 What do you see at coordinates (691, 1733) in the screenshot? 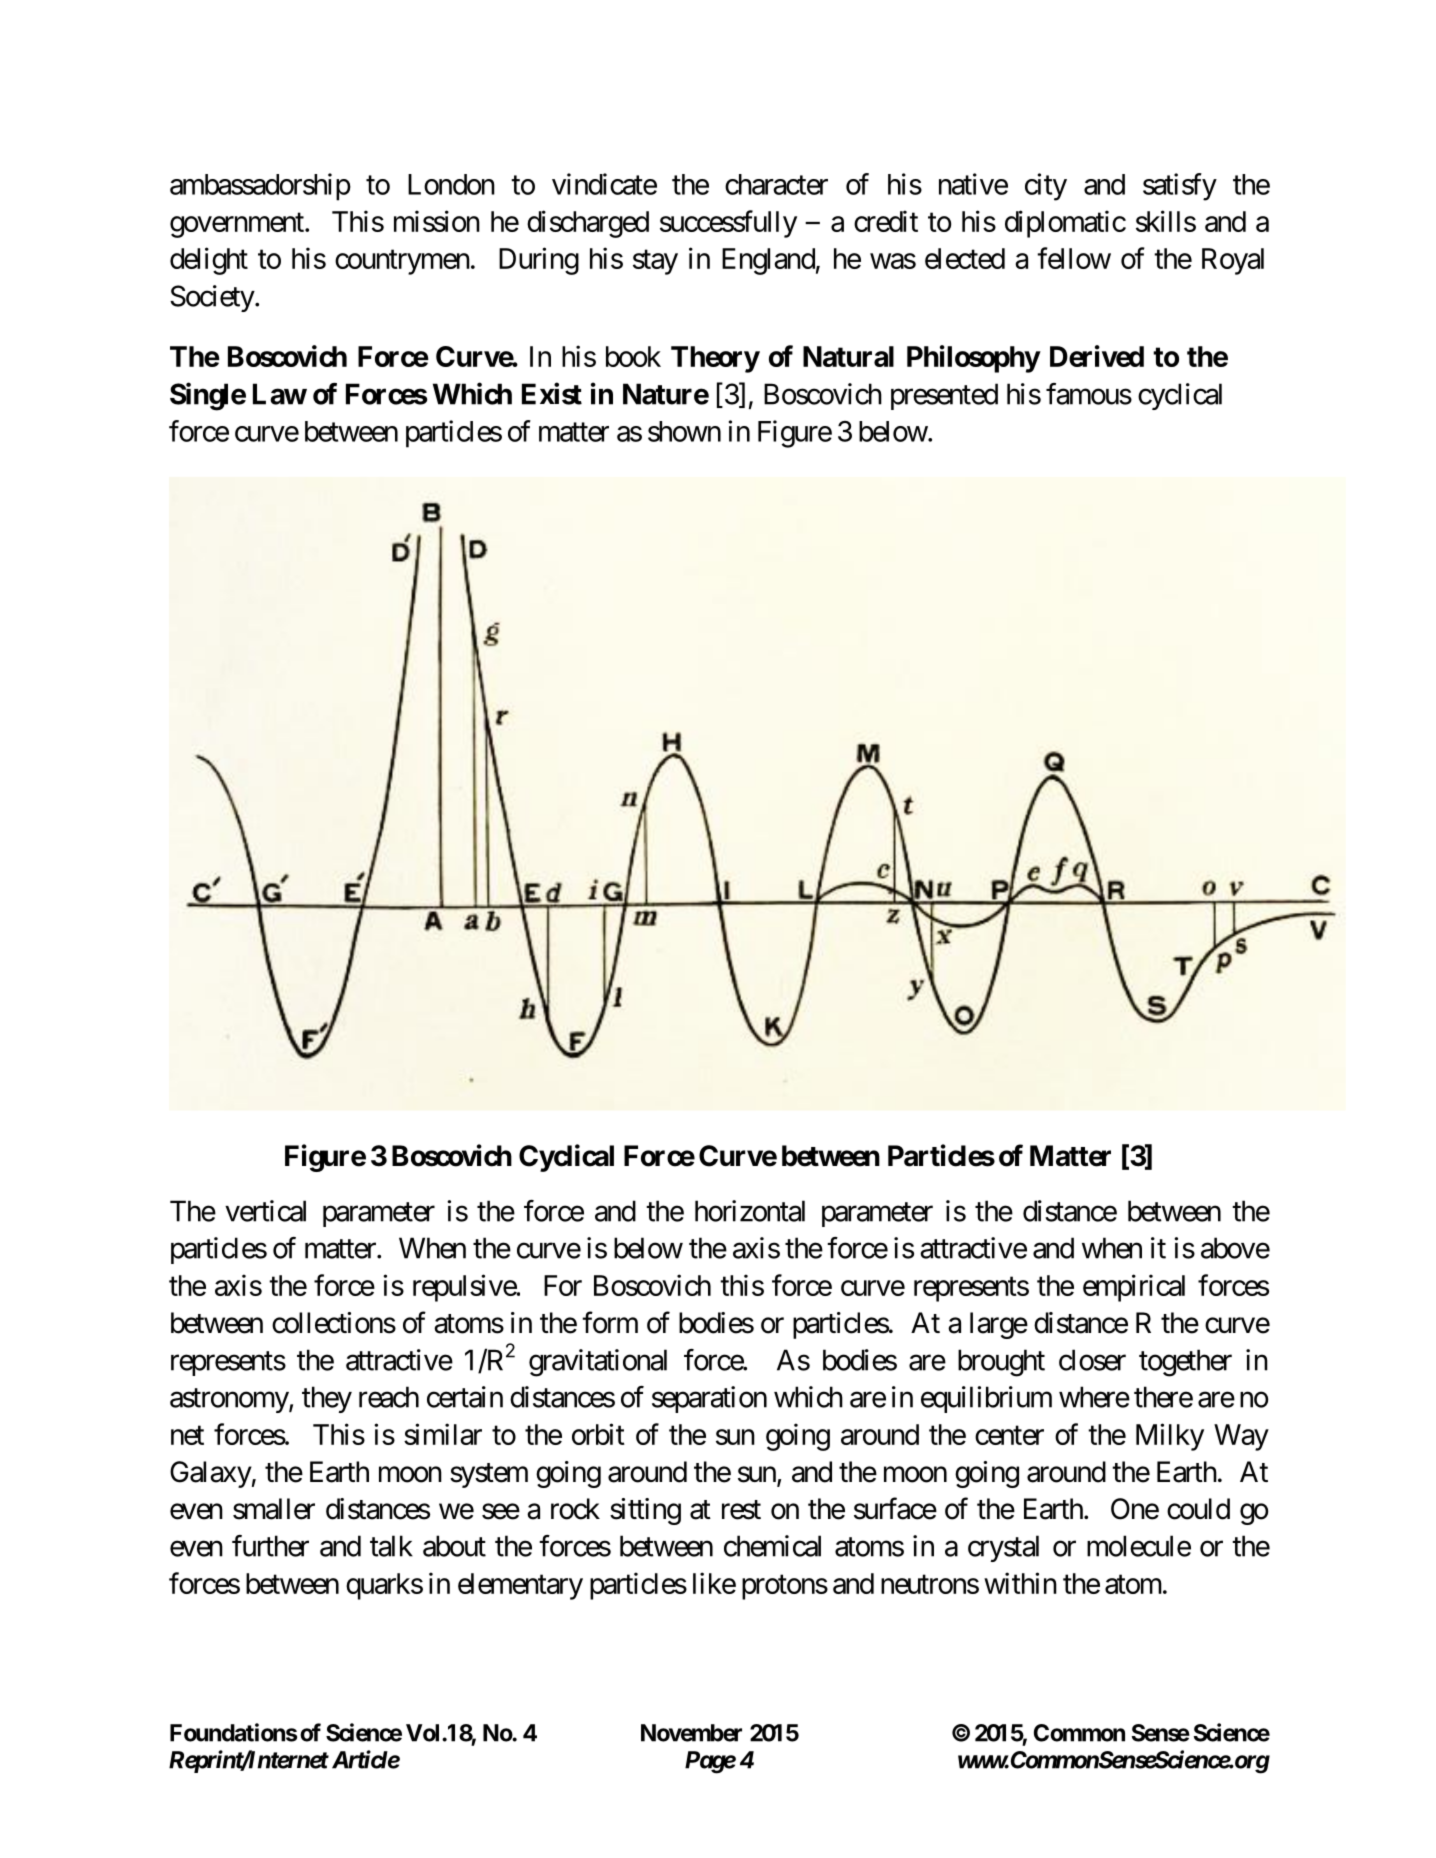
I see `November` at bounding box center [691, 1733].
